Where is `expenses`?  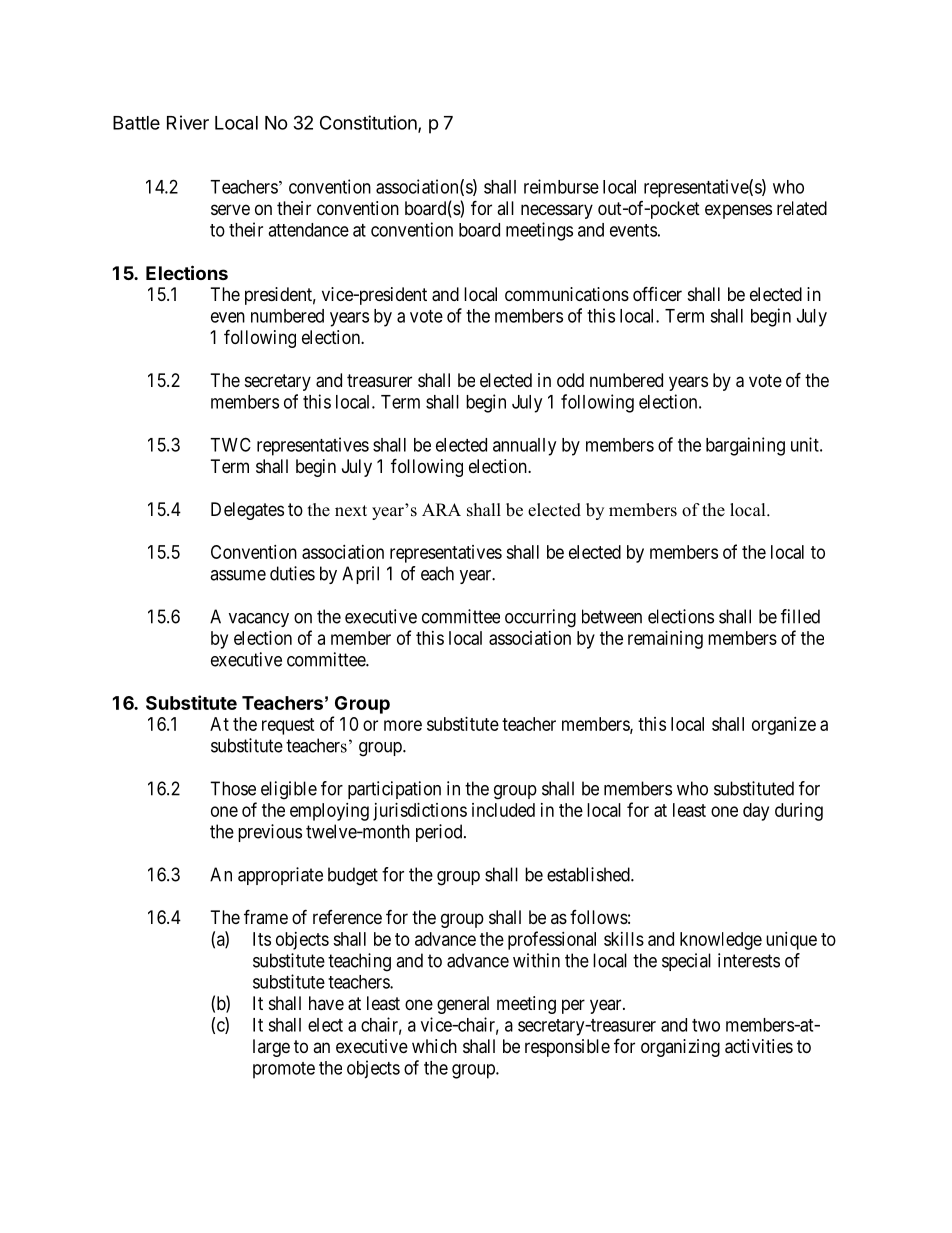 expenses is located at coordinates (738, 211).
